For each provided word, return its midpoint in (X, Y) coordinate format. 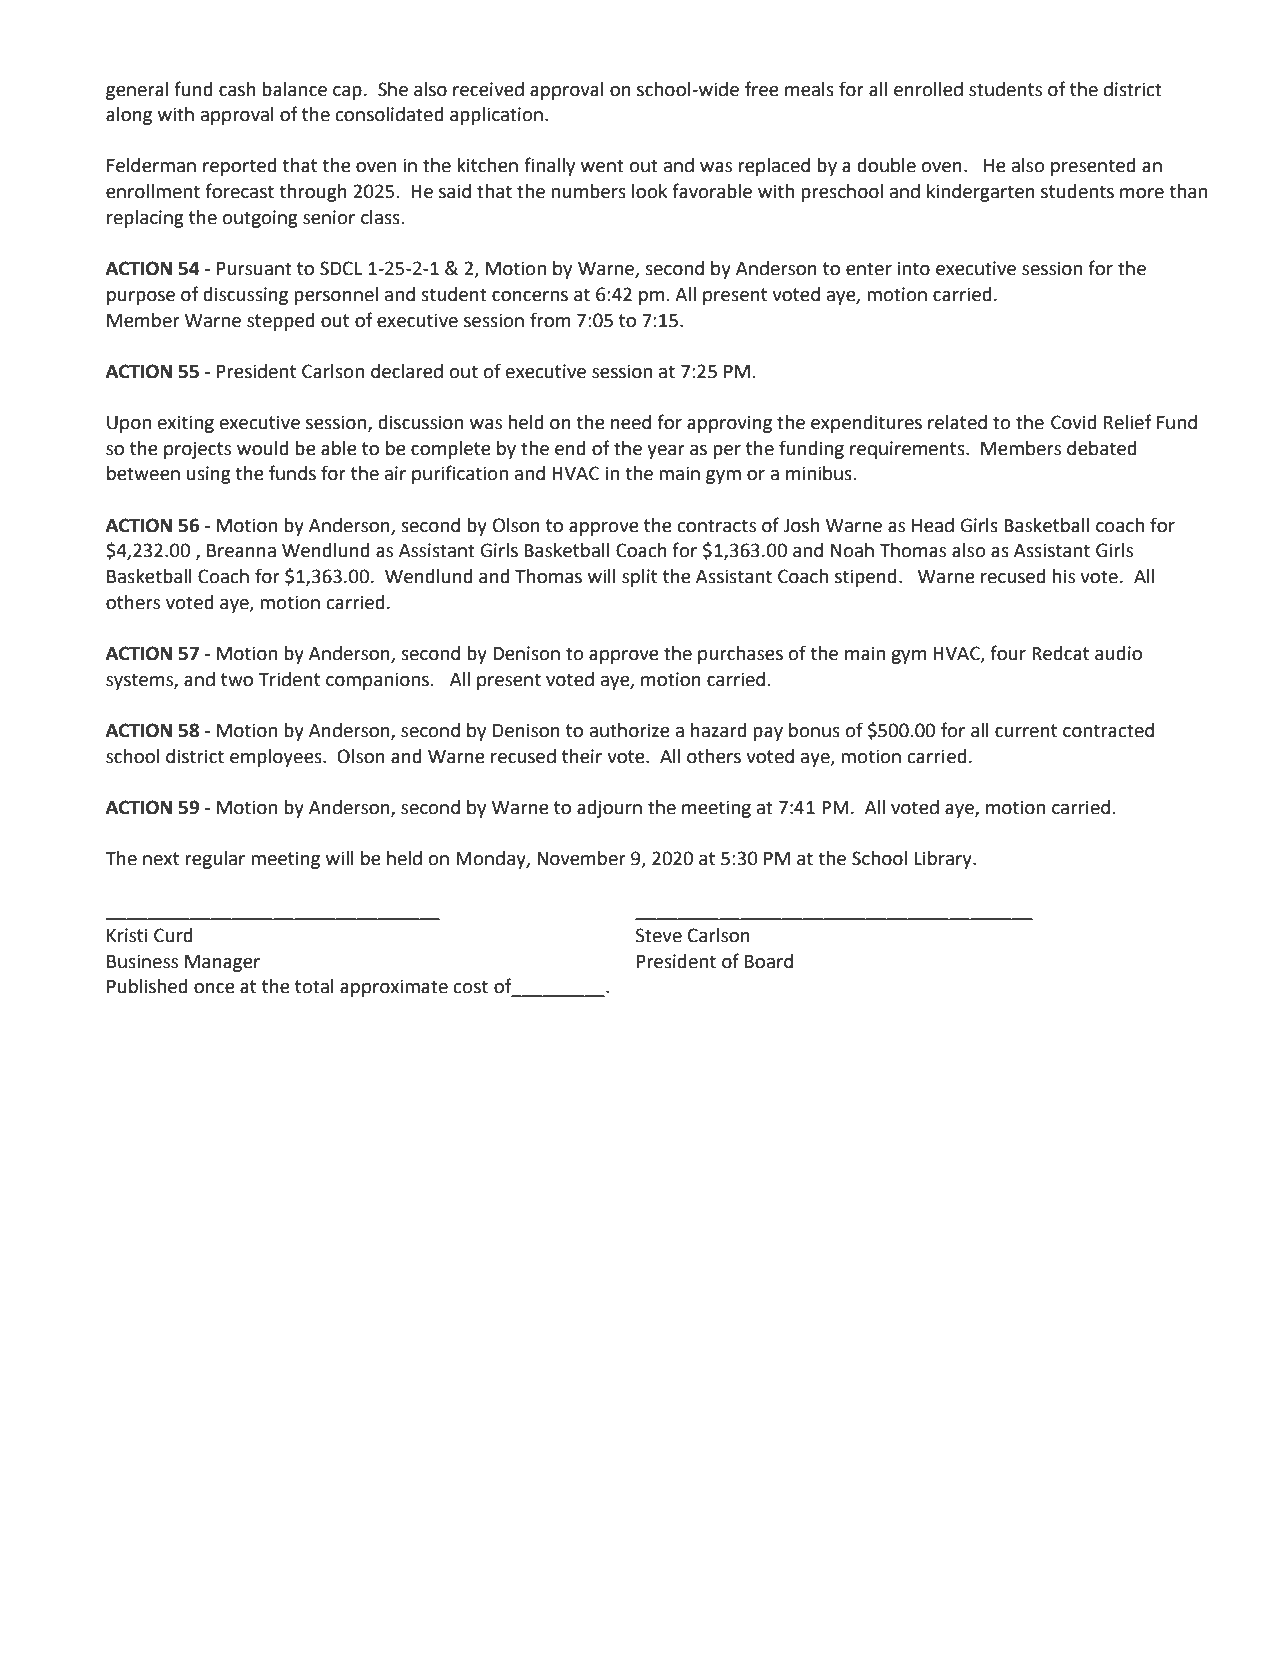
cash (237, 89)
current (1026, 731)
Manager (222, 963)
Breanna (241, 551)
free (761, 89)
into (914, 268)
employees (277, 758)
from (550, 320)
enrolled (928, 89)
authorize (629, 730)
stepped (281, 322)
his (1063, 576)
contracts (717, 526)
